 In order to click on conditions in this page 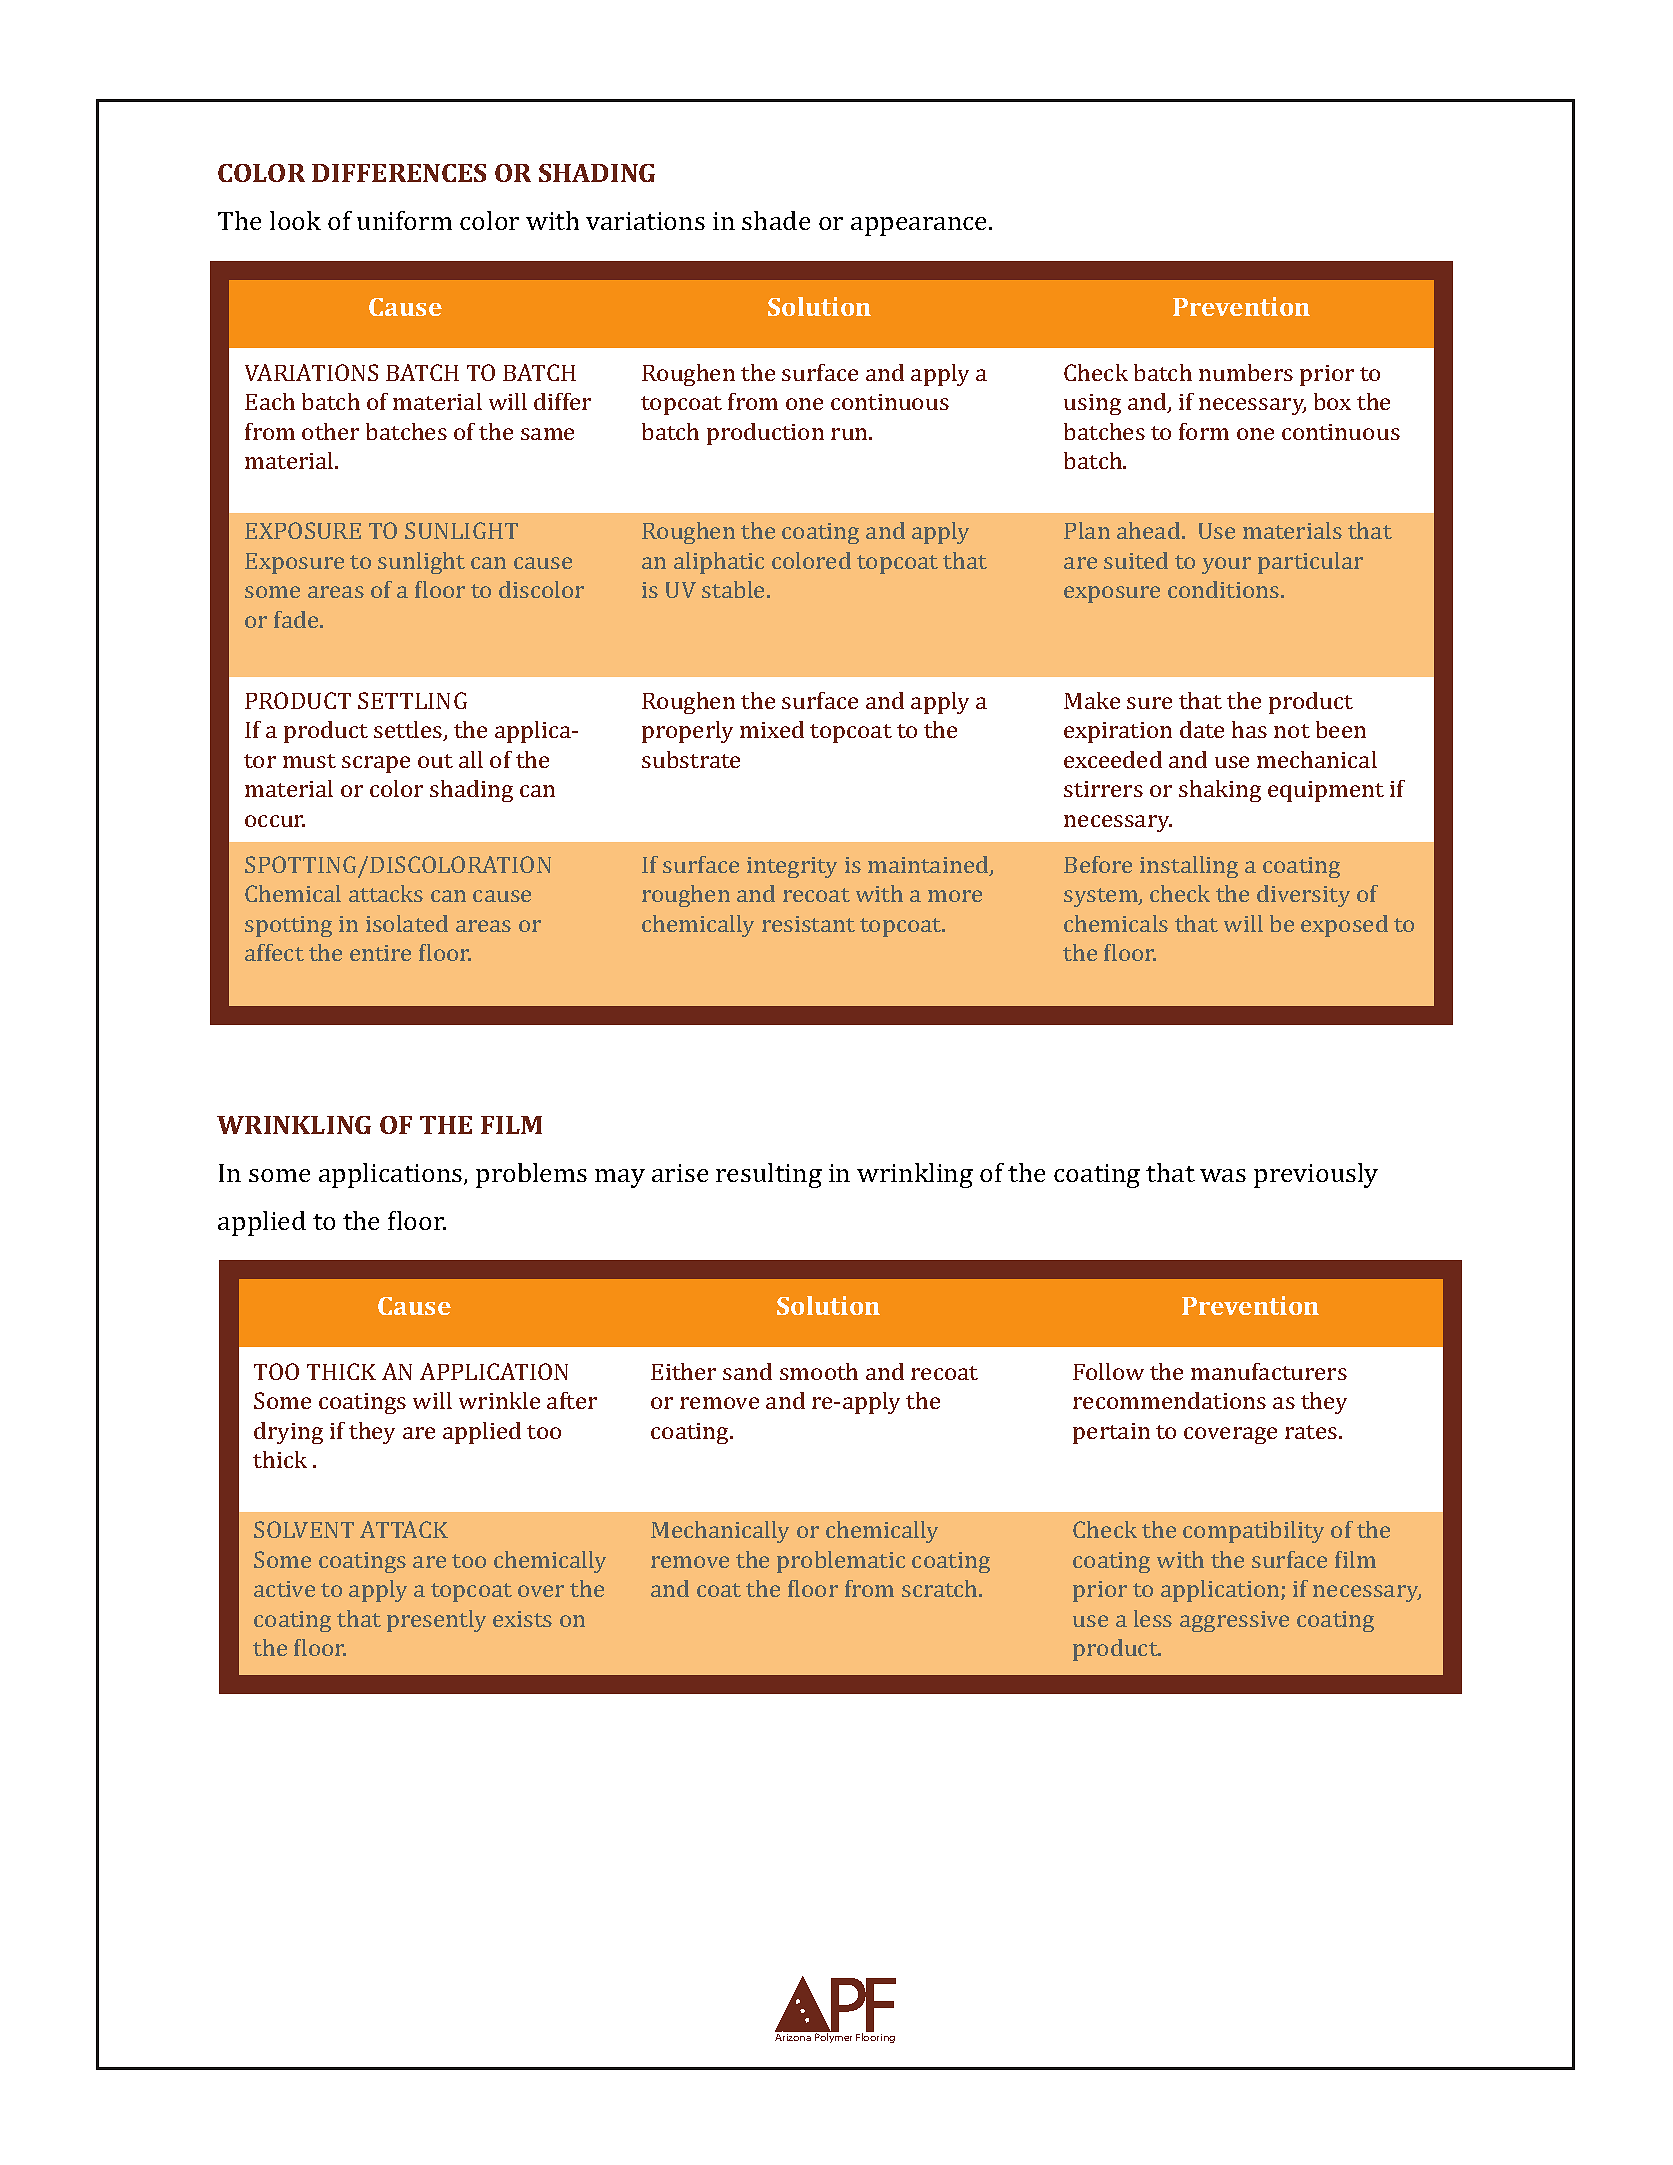, I will do `click(1225, 589)`.
